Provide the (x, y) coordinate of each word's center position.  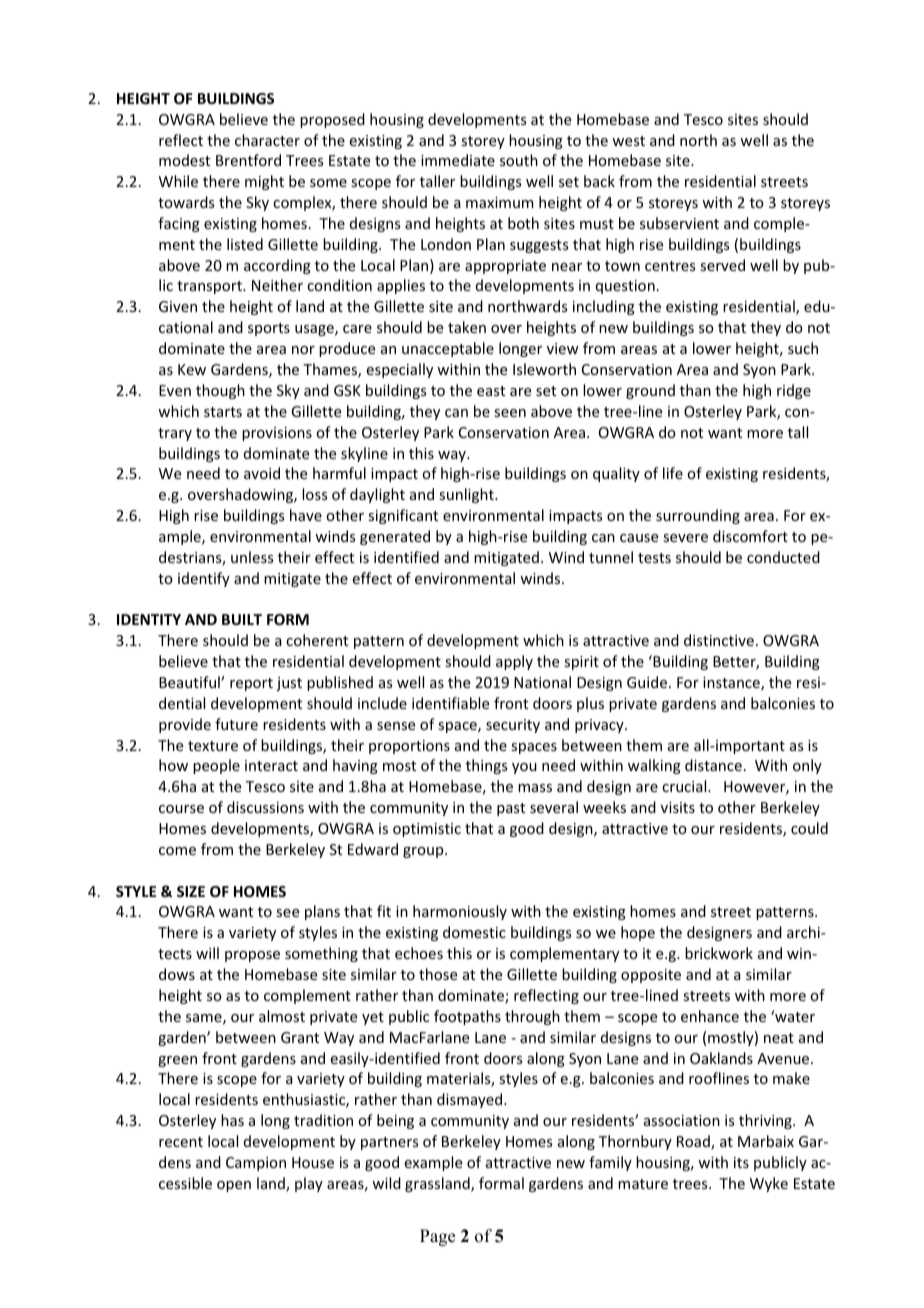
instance (732, 684)
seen (510, 413)
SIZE (191, 891)
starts (223, 412)
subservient (679, 223)
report (251, 684)
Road (694, 1142)
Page (437, 1237)
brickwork (719, 953)
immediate (458, 160)
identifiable (450, 703)
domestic (474, 932)
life (673, 473)
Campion (256, 1164)
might (264, 182)
